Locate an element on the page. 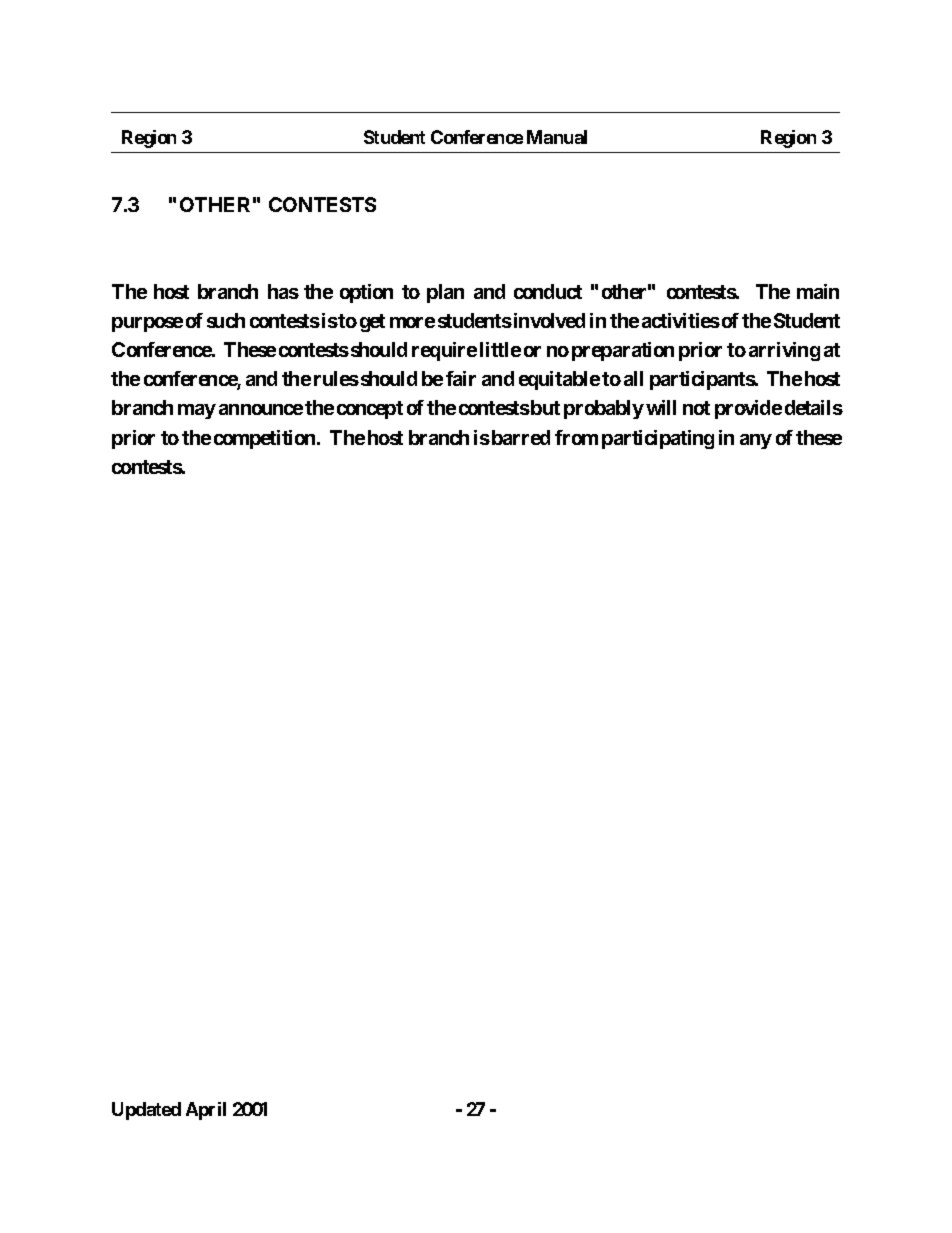 The height and width of the image is (1233, 952). Updated is located at coordinates (146, 1111).
